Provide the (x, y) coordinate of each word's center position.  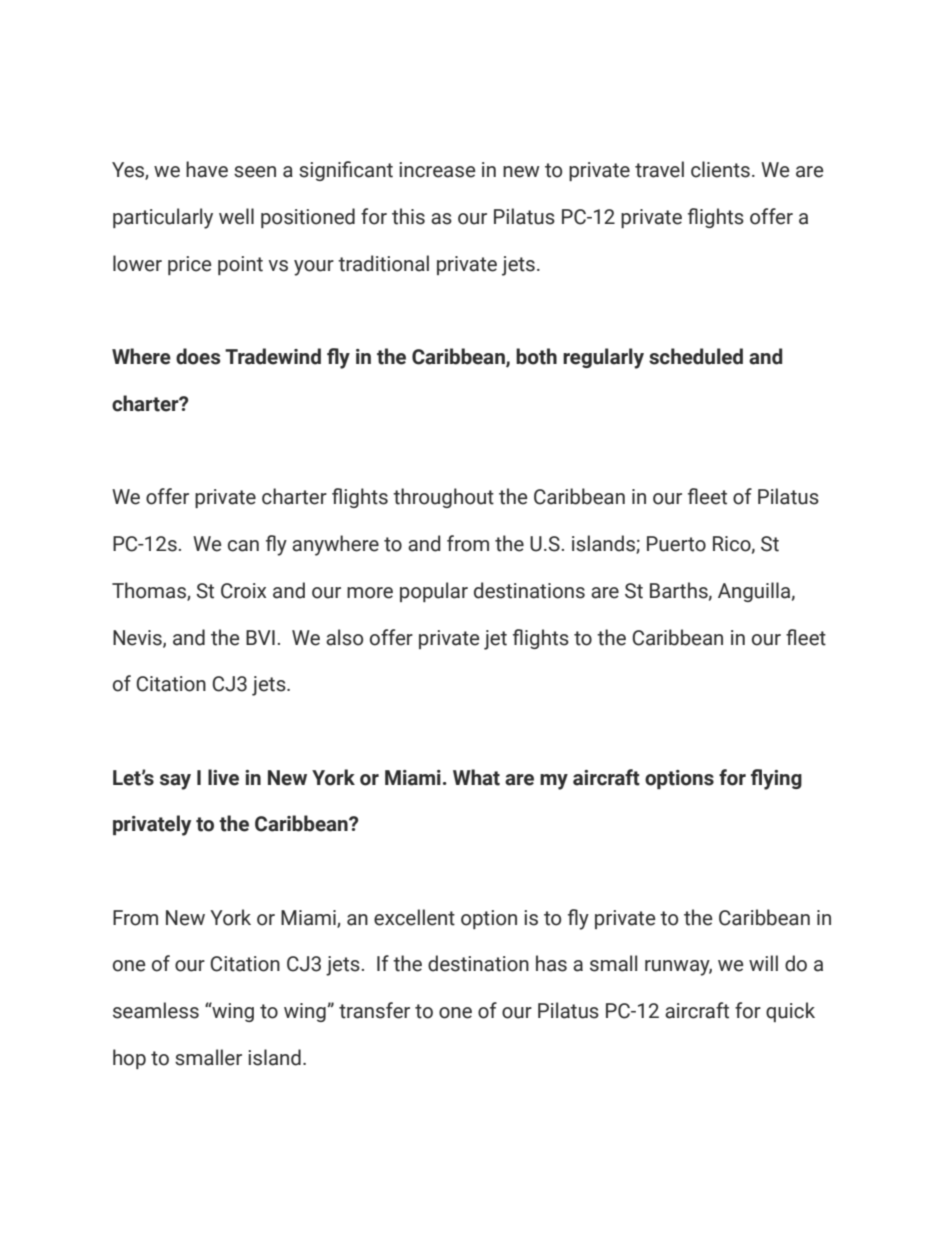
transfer (374, 1010)
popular (434, 592)
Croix (243, 591)
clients (720, 169)
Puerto (676, 544)
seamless (156, 1010)
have (207, 169)
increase (437, 170)
